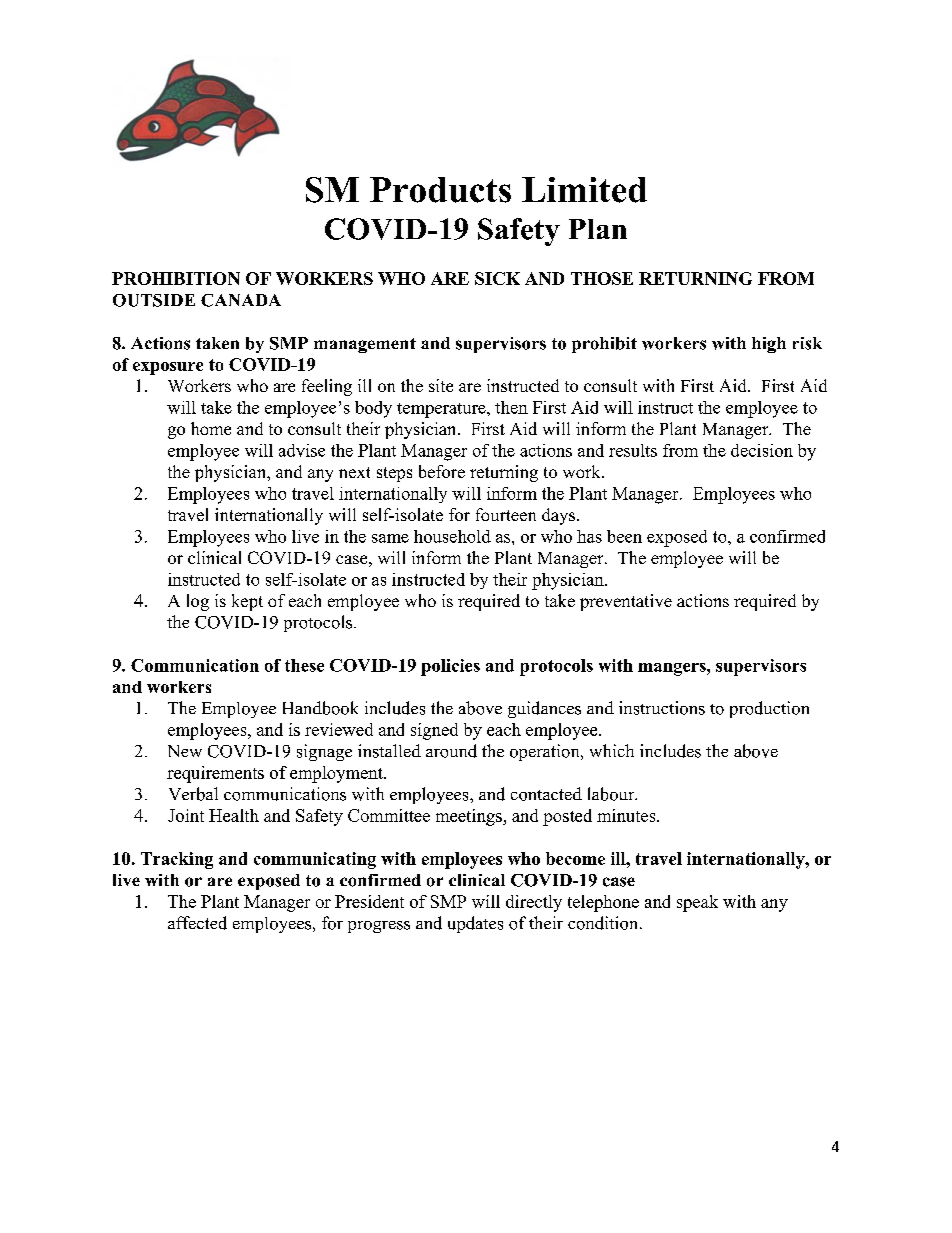 The image size is (952, 1233). I want to click on before, so click(442, 471).
